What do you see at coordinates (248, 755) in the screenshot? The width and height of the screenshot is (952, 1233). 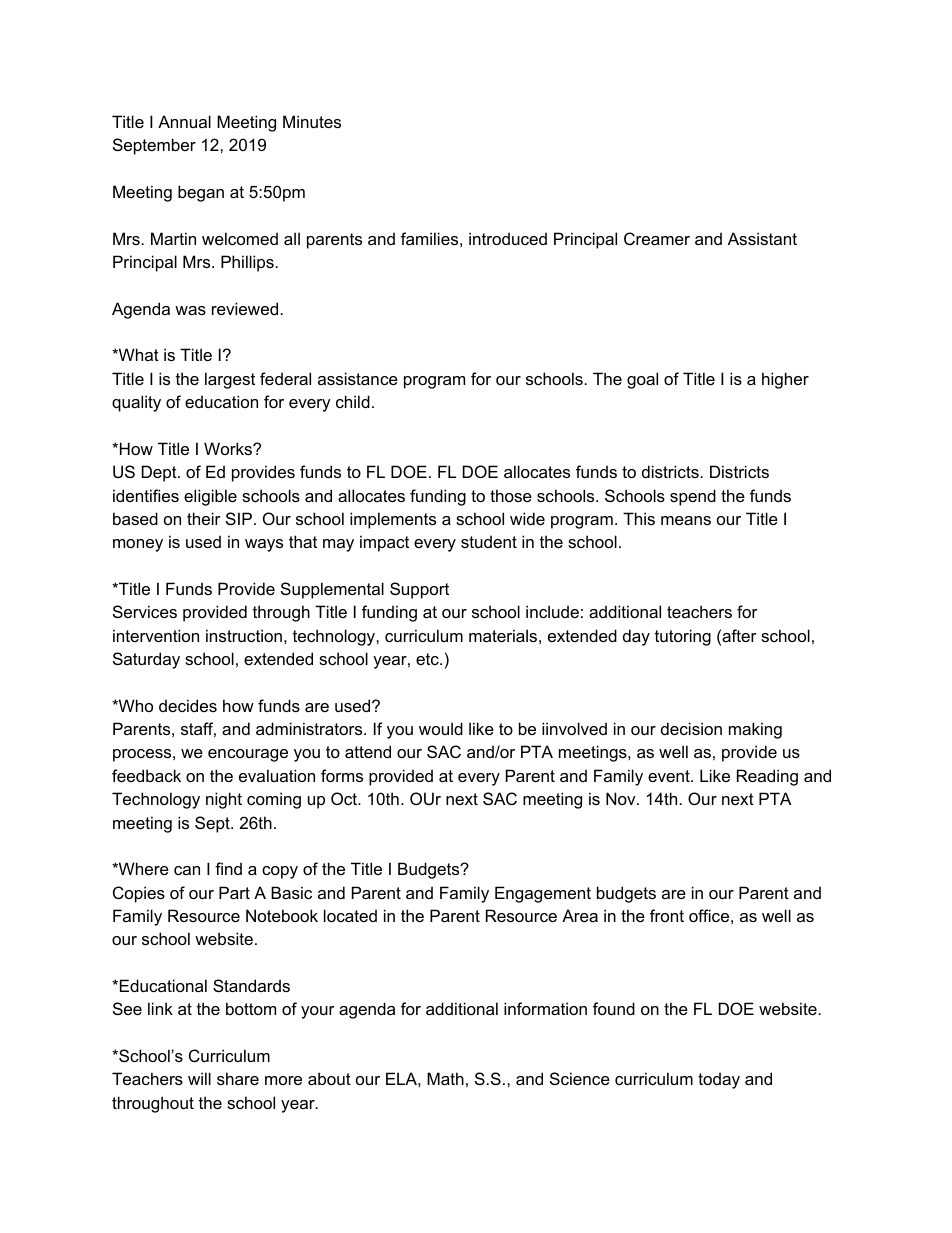 I see `encourage` at bounding box center [248, 755].
